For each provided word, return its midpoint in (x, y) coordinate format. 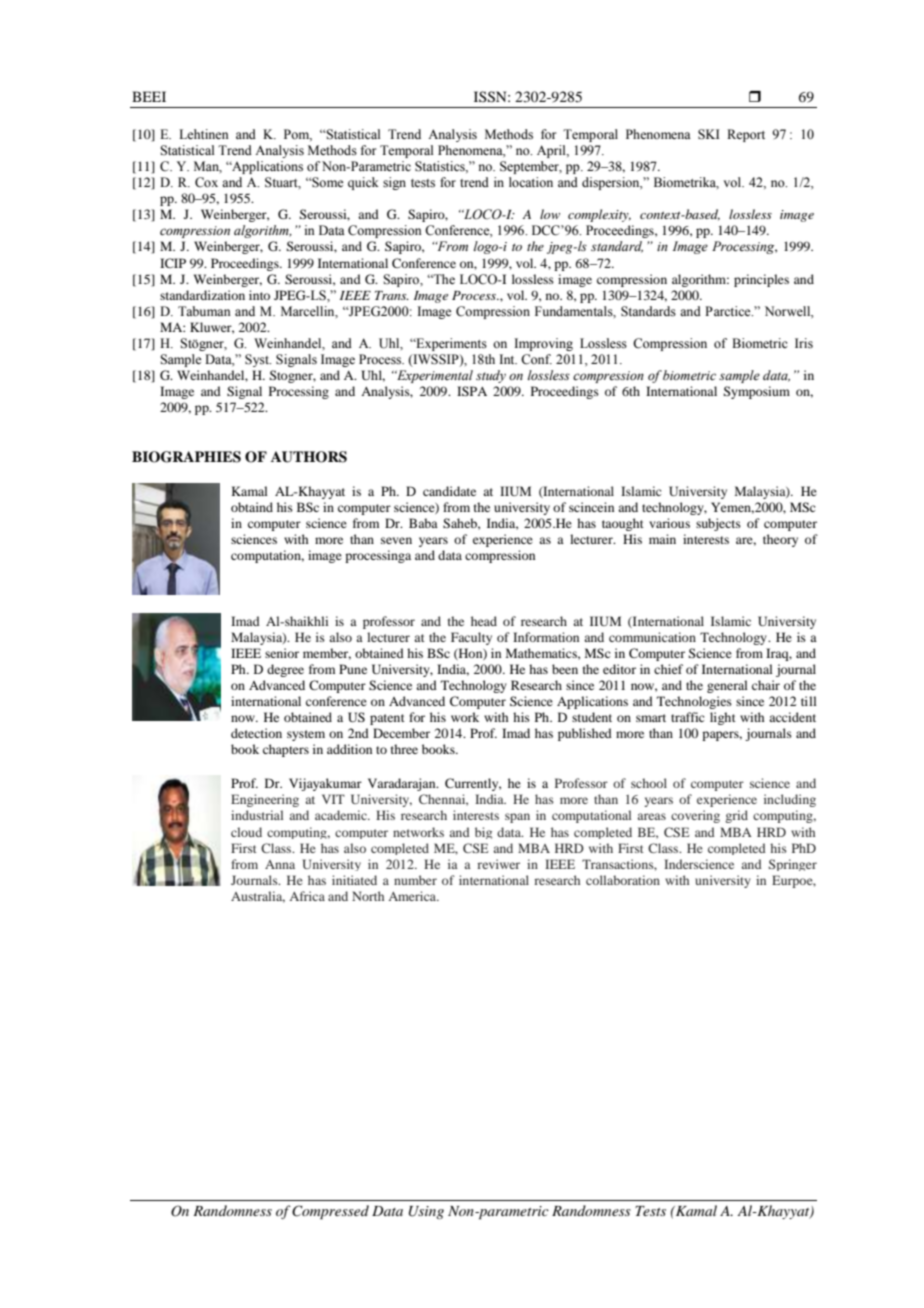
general (727, 686)
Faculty (471, 638)
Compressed (330, 1212)
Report (746, 135)
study (491, 376)
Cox (206, 182)
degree (285, 670)
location (531, 182)
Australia (258, 897)
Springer (793, 865)
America (413, 896)
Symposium (756, 392)
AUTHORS (309, 457)
